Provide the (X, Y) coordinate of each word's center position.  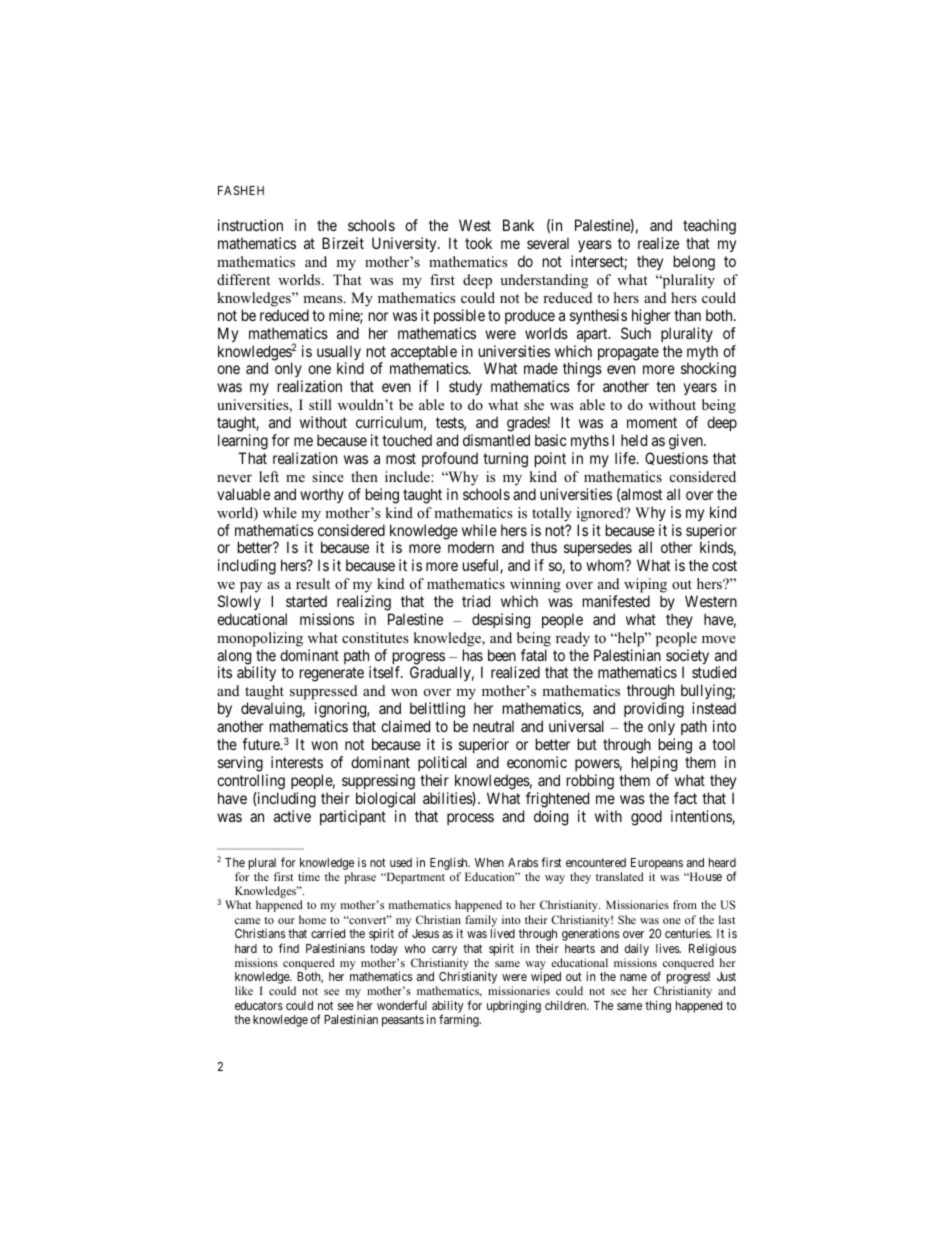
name (633, 977)
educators (259, 1005)
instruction (250, 225)
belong (694, 263)
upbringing (514, 1006)
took (478, 243)
